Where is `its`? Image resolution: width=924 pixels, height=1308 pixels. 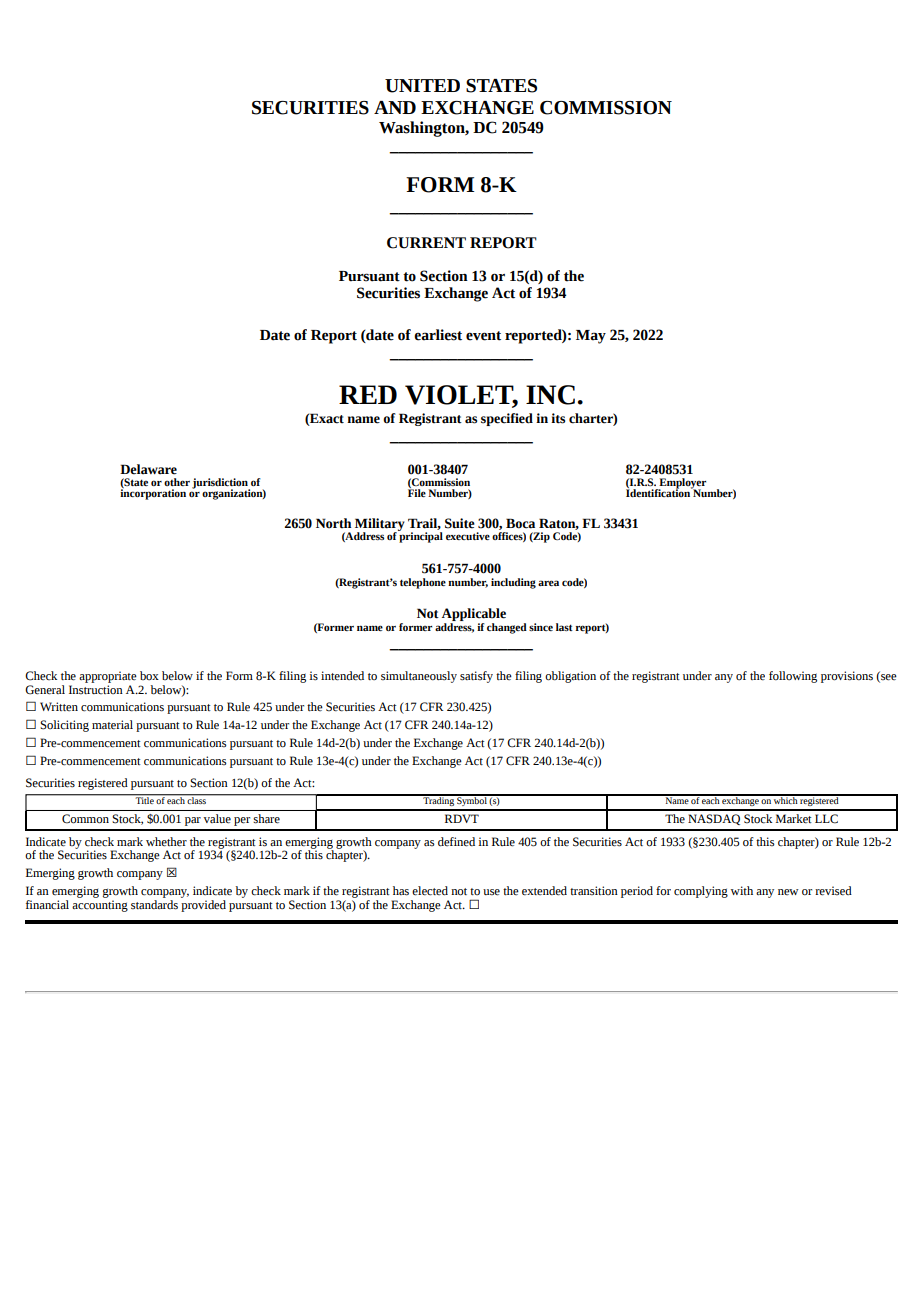 its is located at coordinates (558, 418).
